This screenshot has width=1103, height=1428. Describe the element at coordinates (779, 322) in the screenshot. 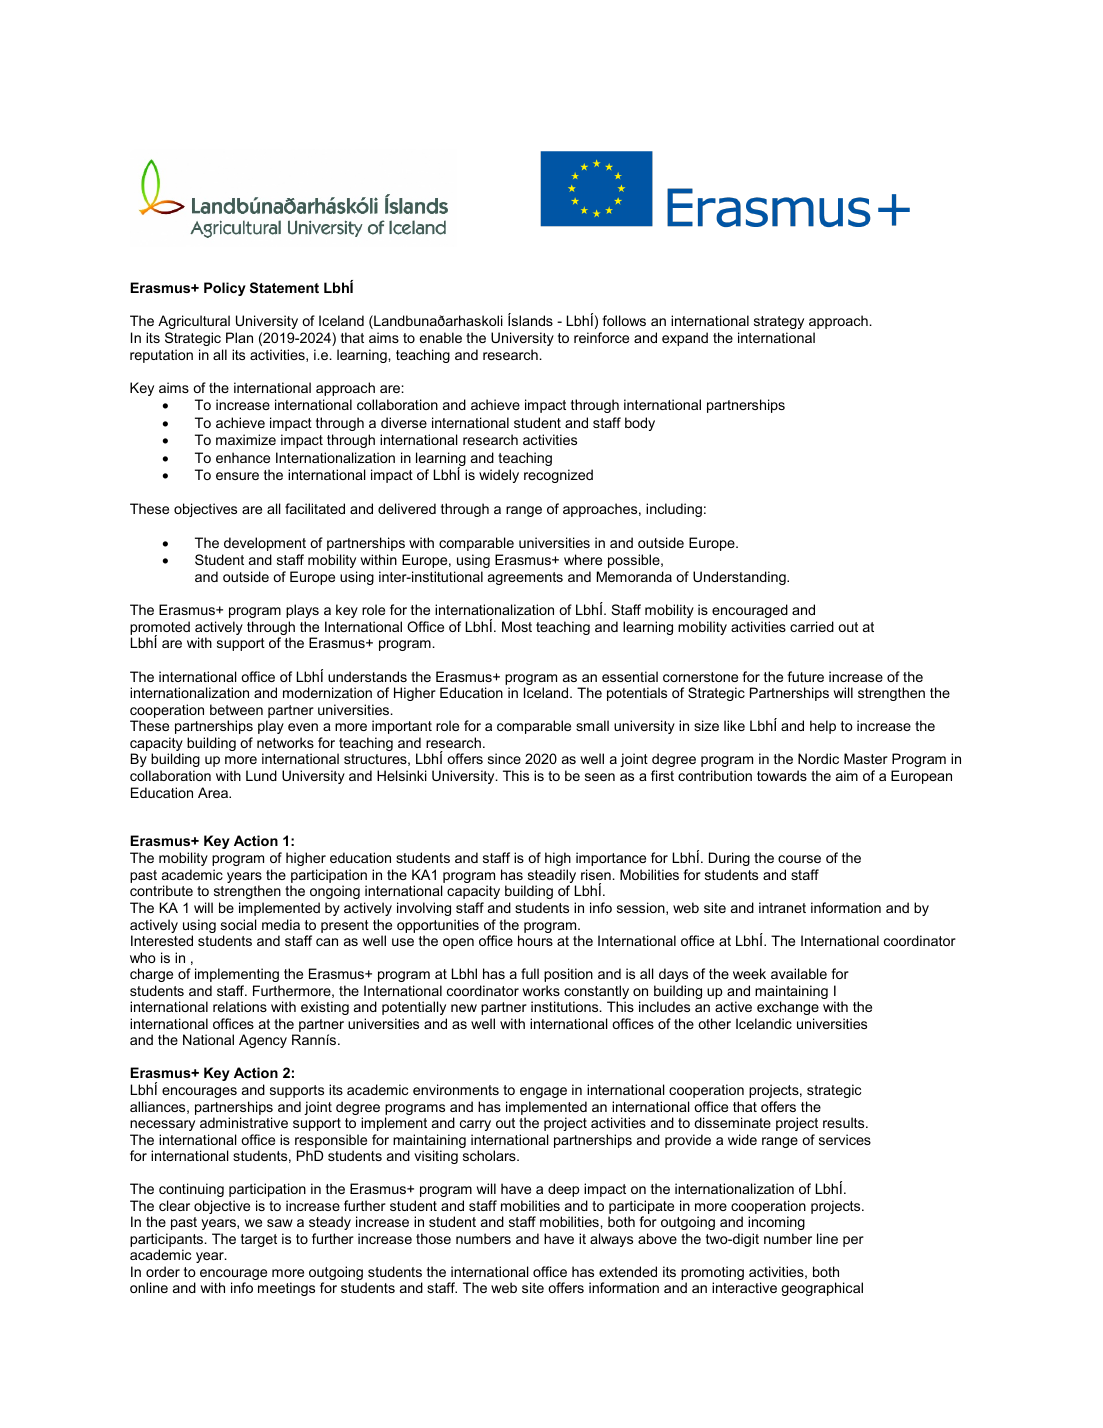

I see `strategy` at that location.
